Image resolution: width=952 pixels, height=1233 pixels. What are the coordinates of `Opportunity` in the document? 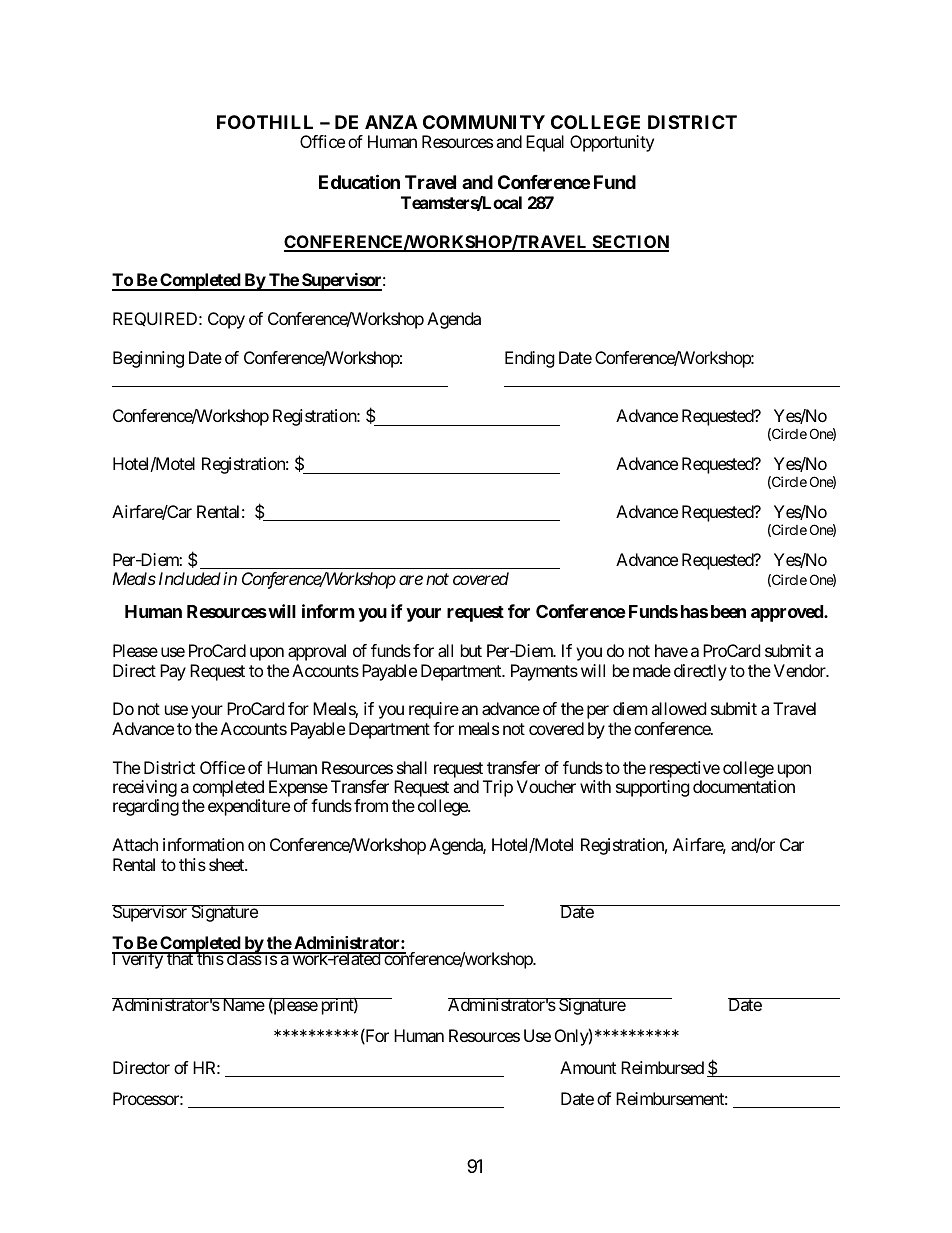 It's located at (612, 143).
